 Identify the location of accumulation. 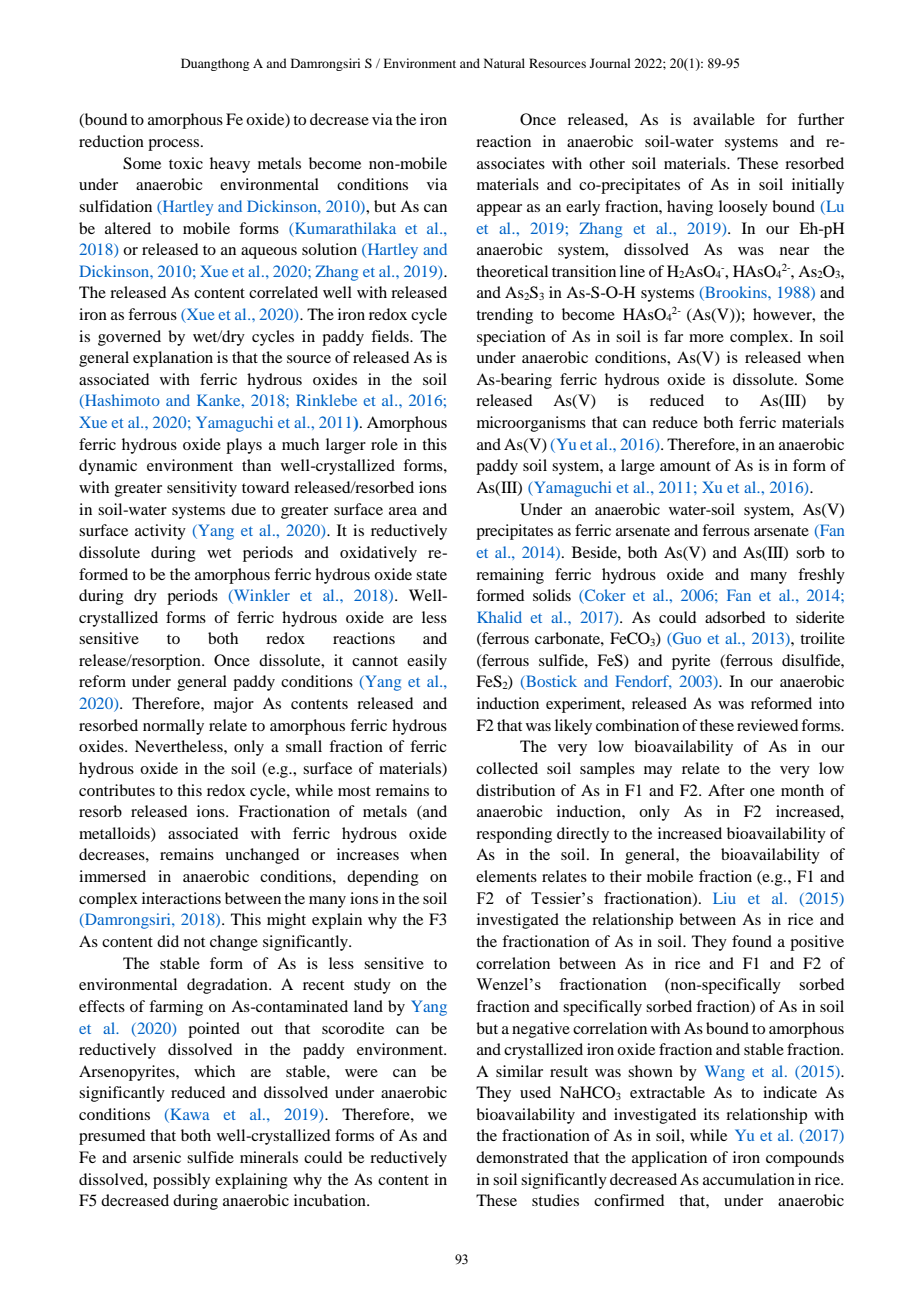
(749, 1179).
